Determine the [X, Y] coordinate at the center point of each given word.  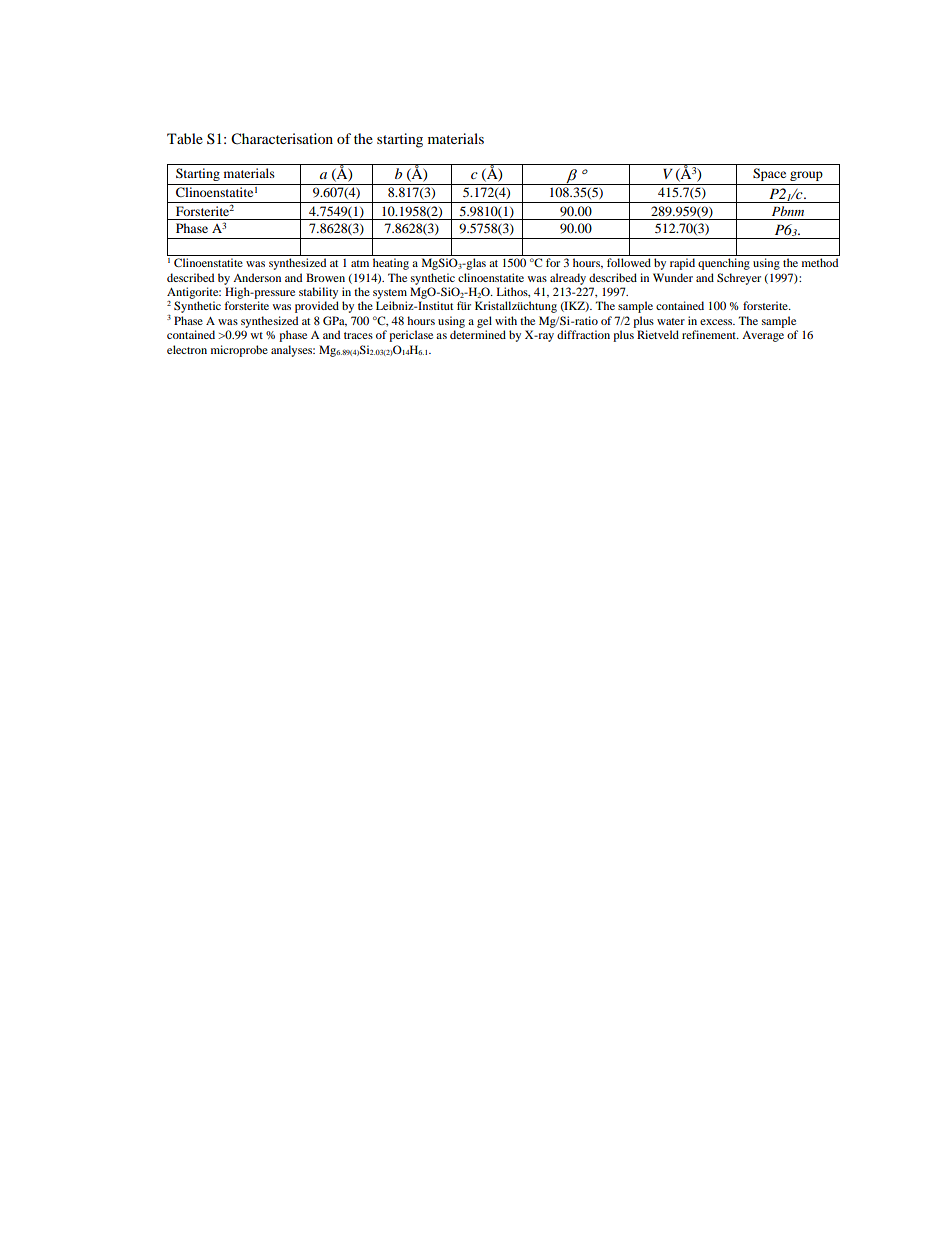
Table [185, 138]
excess [717, 322]
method [820, 262]
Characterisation [282, 139]
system [390, 294]
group [806, 176]
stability [318, 293]
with [506, 320]
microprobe [239, 351]
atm [360, 263]
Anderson [257, 277]
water [671, 321]
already [568, 279]
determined [478, 334]
